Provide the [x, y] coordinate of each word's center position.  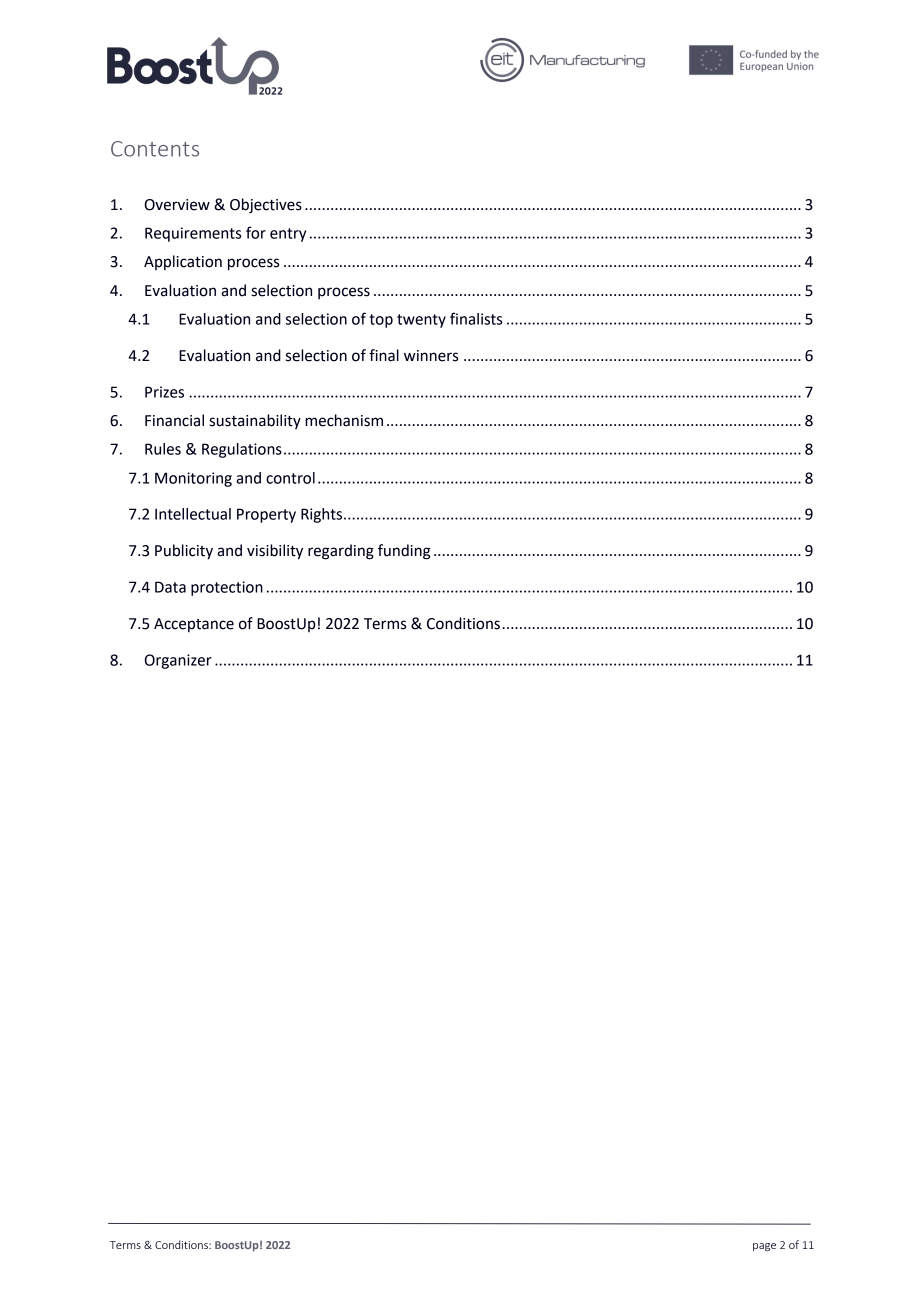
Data [170, 587]
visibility [275, 552]
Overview [177, 205]
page [764, 1247]
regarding [341, 552]
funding [404, 552]
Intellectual [193, 514]
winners [431, 356]
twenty [421, 321]
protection [227, 588]
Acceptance [194, 625]
